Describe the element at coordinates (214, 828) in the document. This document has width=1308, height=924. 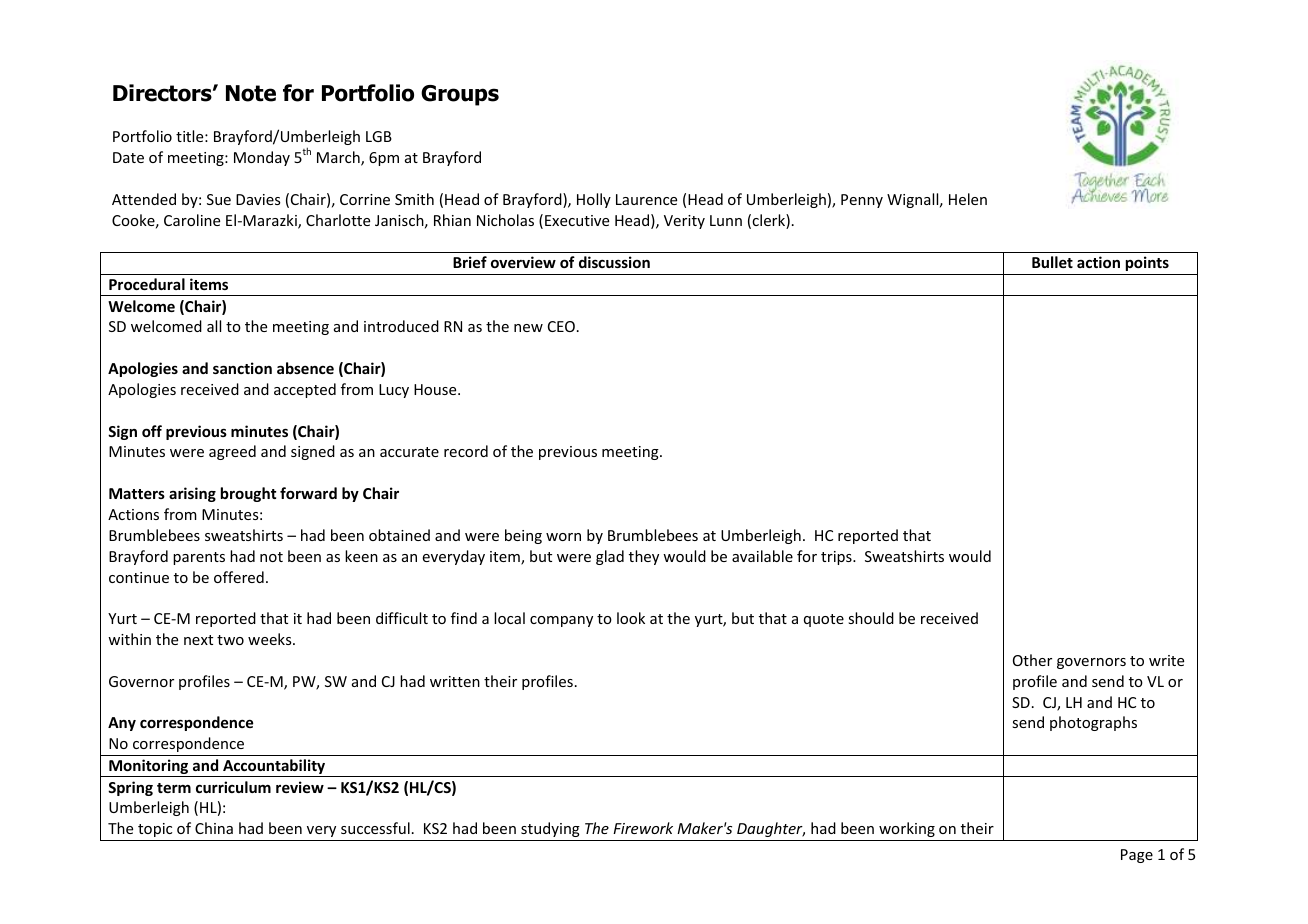
I see `China` at that location.
